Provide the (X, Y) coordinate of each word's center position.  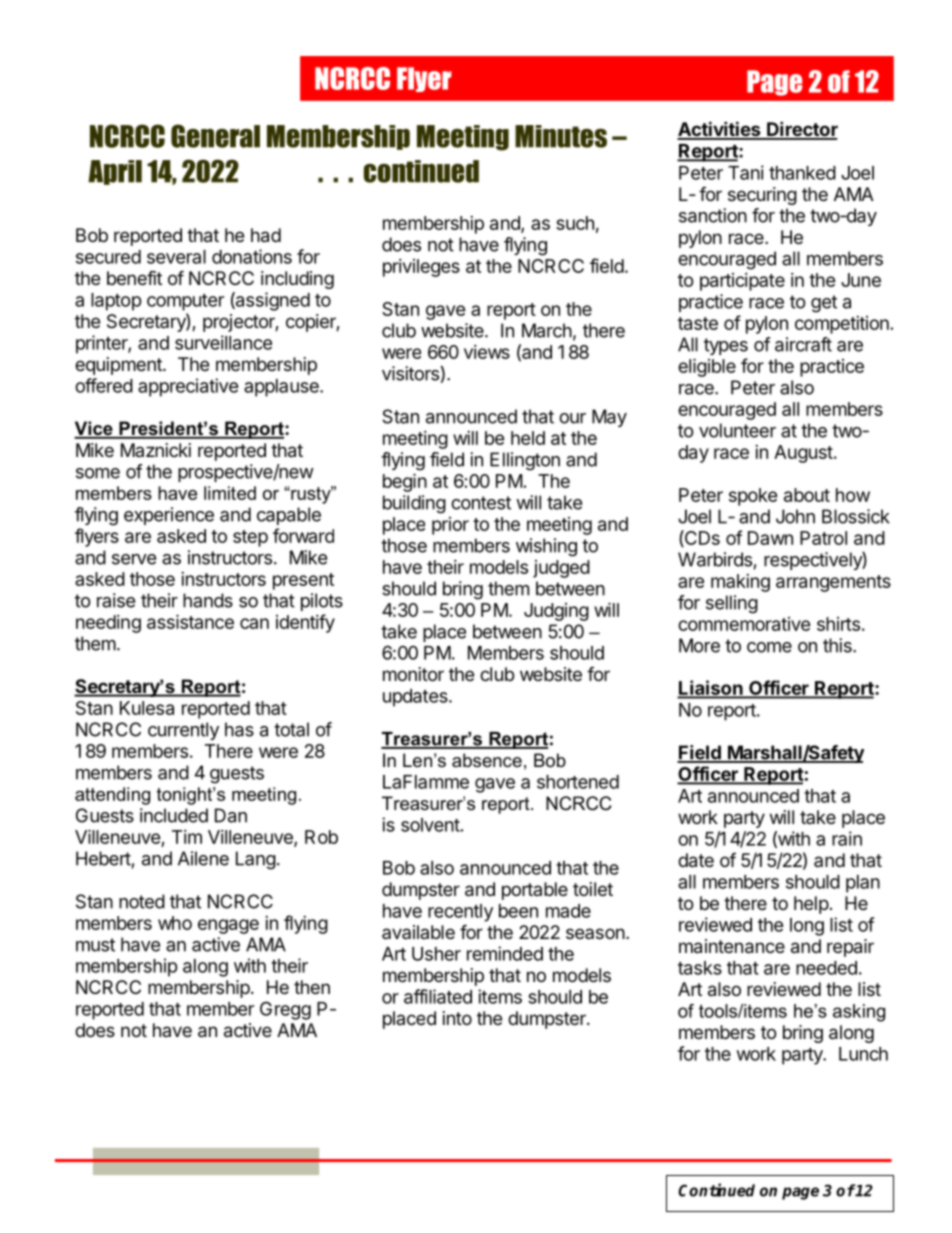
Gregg (285, 1010)
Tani (746, 172)
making (740, 583)
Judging (556, 612)
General (215, 136)
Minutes (561, 136)
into (457, 1018)
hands (208, 600)
